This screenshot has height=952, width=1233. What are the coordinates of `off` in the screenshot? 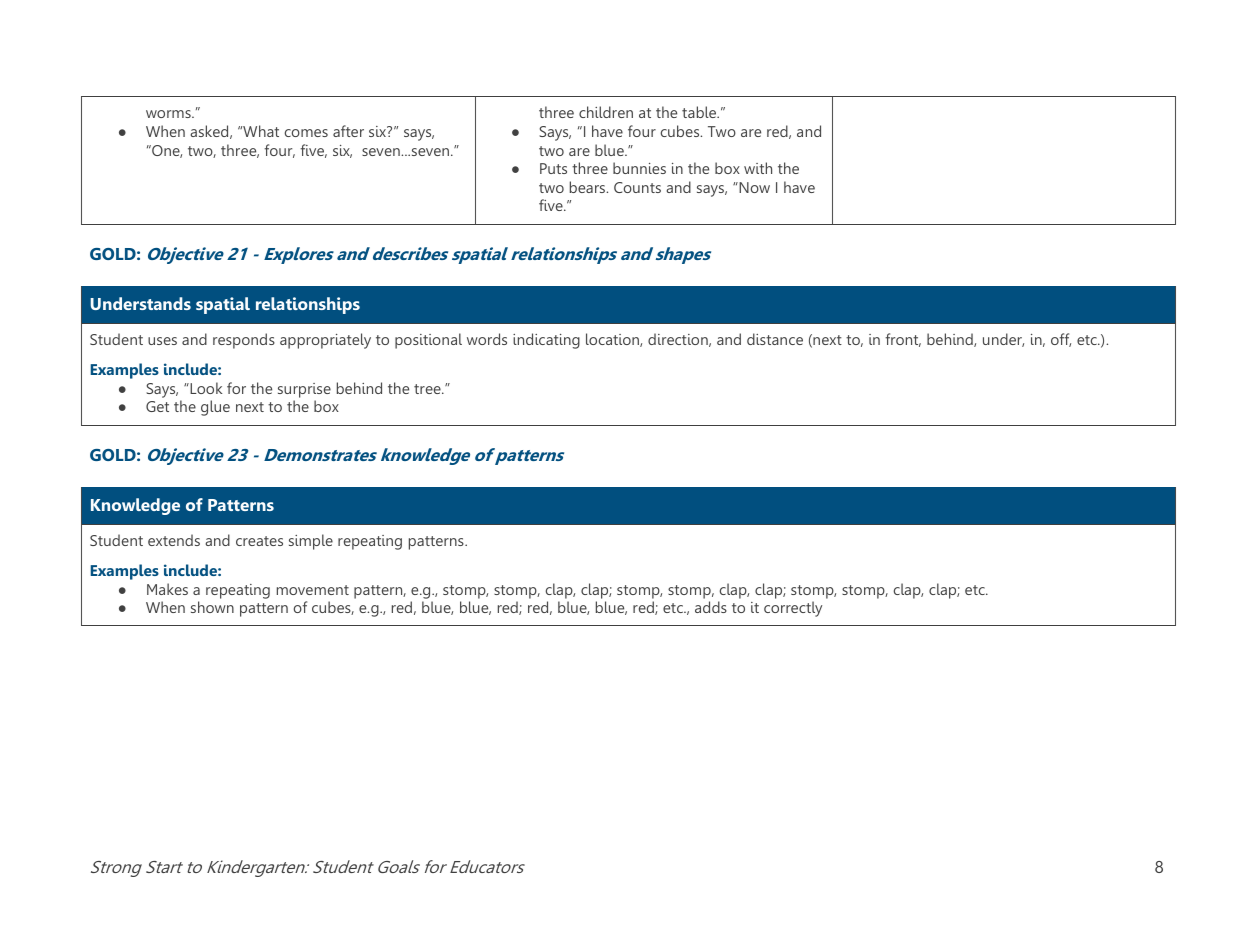 It's located at (1061, 340).
